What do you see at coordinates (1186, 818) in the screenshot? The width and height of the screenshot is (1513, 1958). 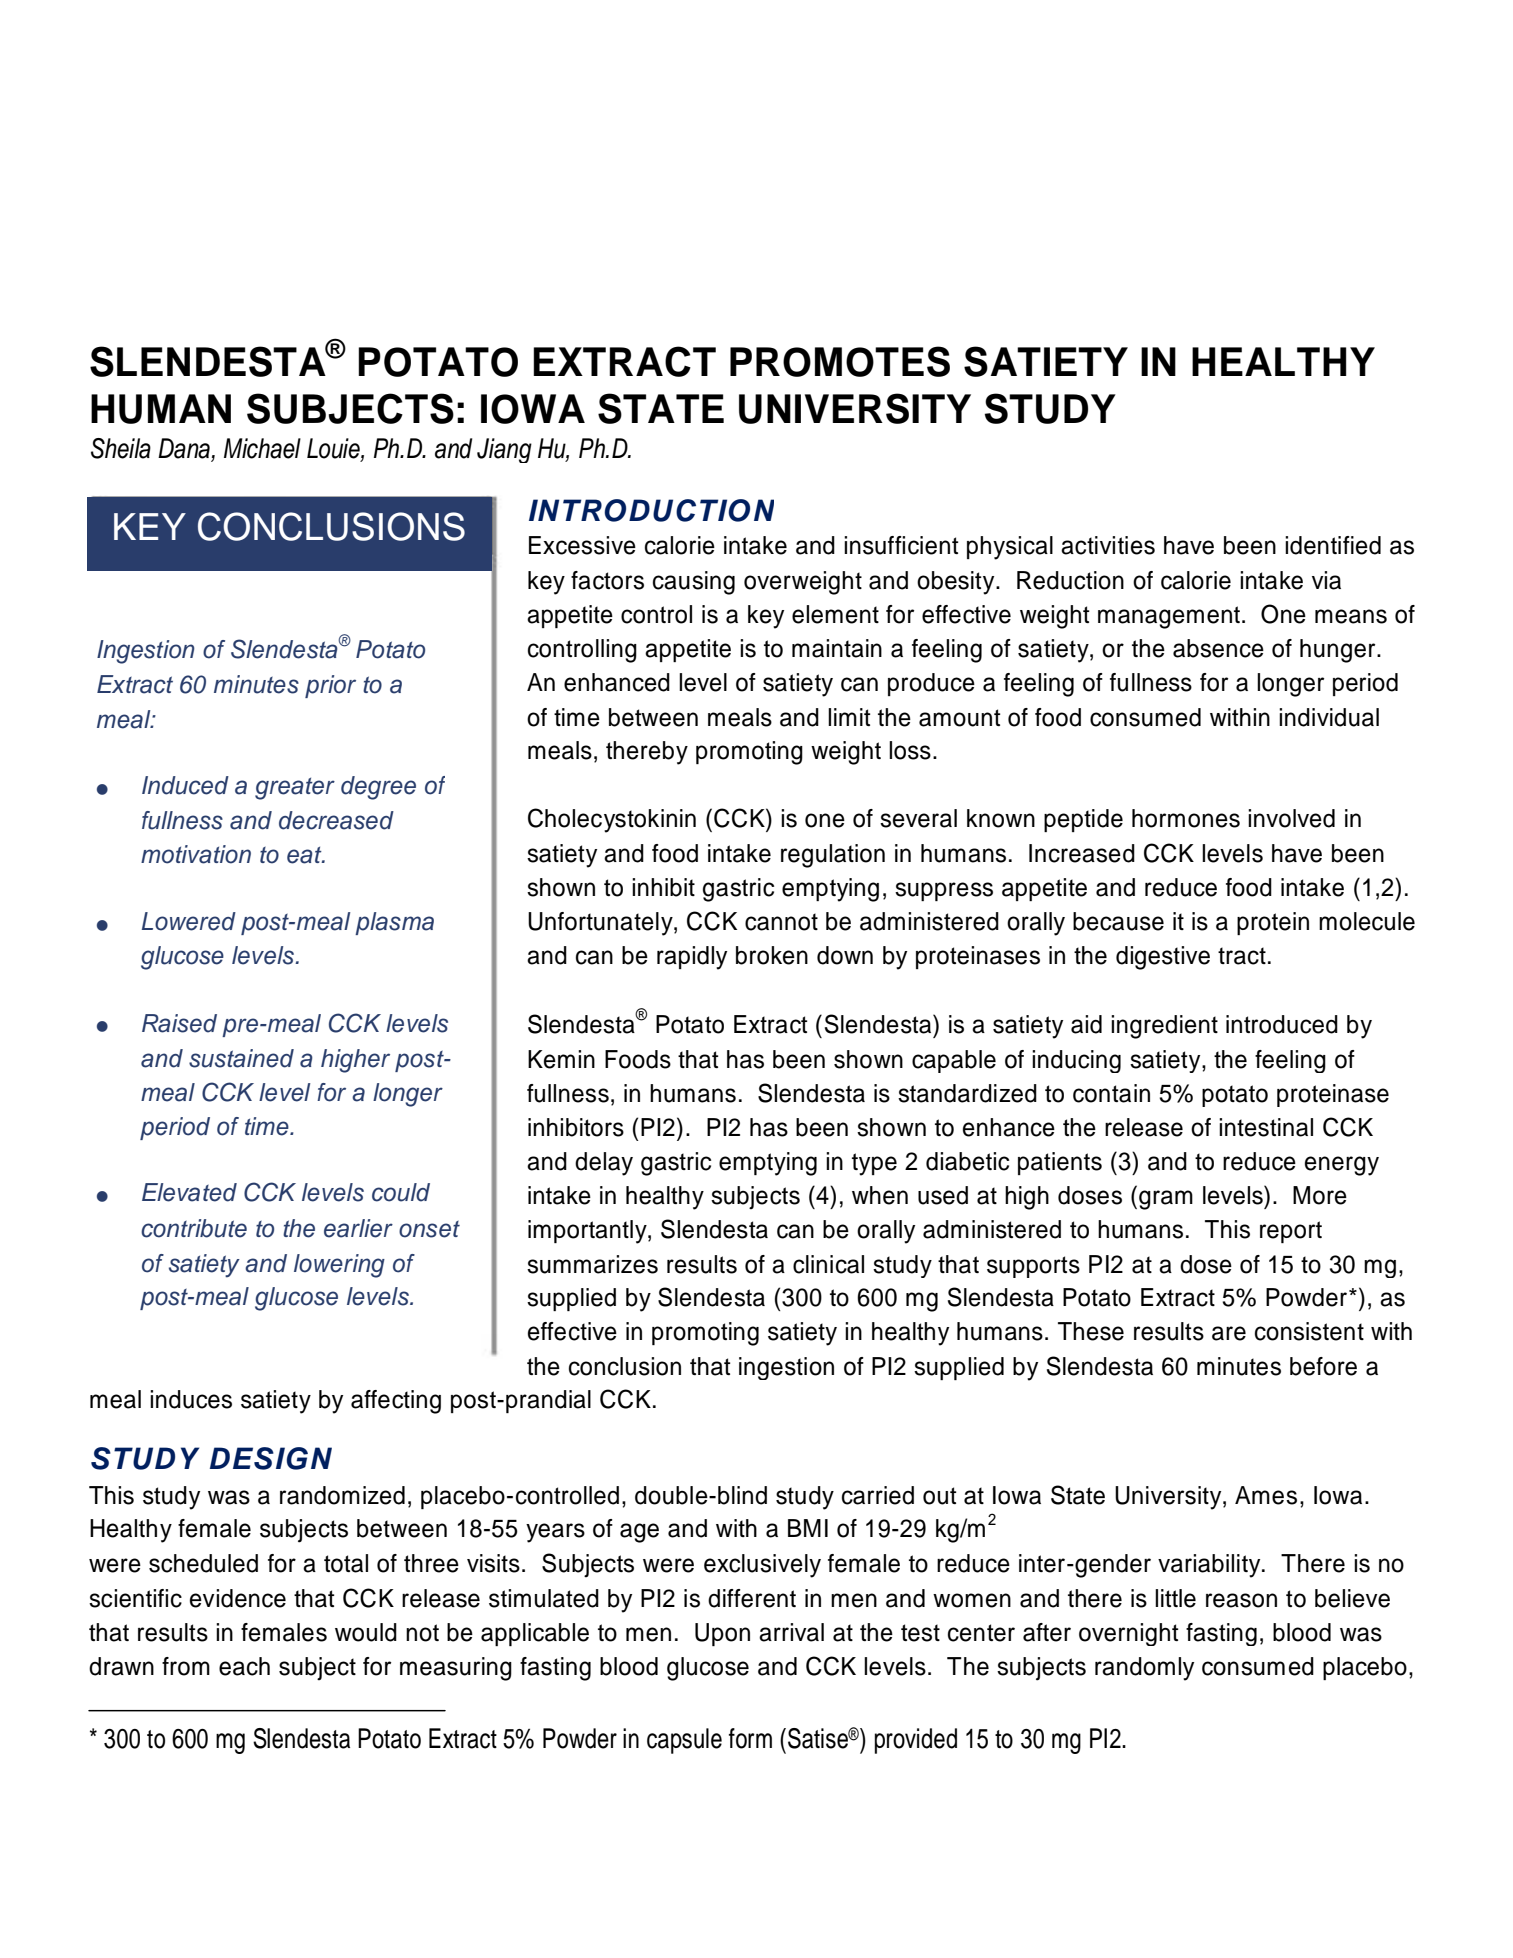 I see `hormones` at bounding box center [1186, 818].
